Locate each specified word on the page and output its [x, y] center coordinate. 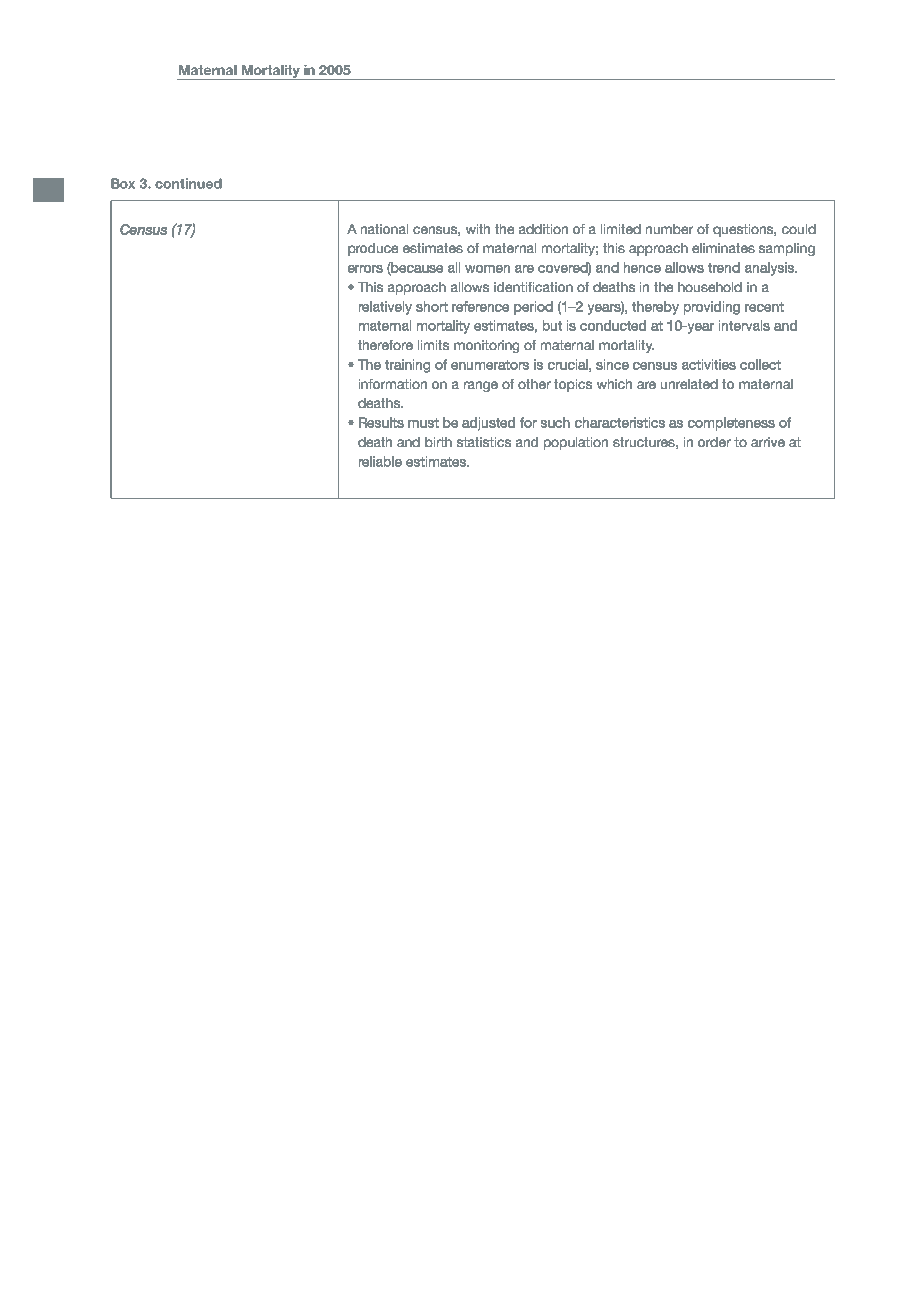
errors [365, 269]
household [710, 287]
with [478, 229]
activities [709, 364]
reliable [380, 461]
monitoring [486, 346]
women [487, 269]
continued [188, 183]
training [407, 366]
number [669, 229]
